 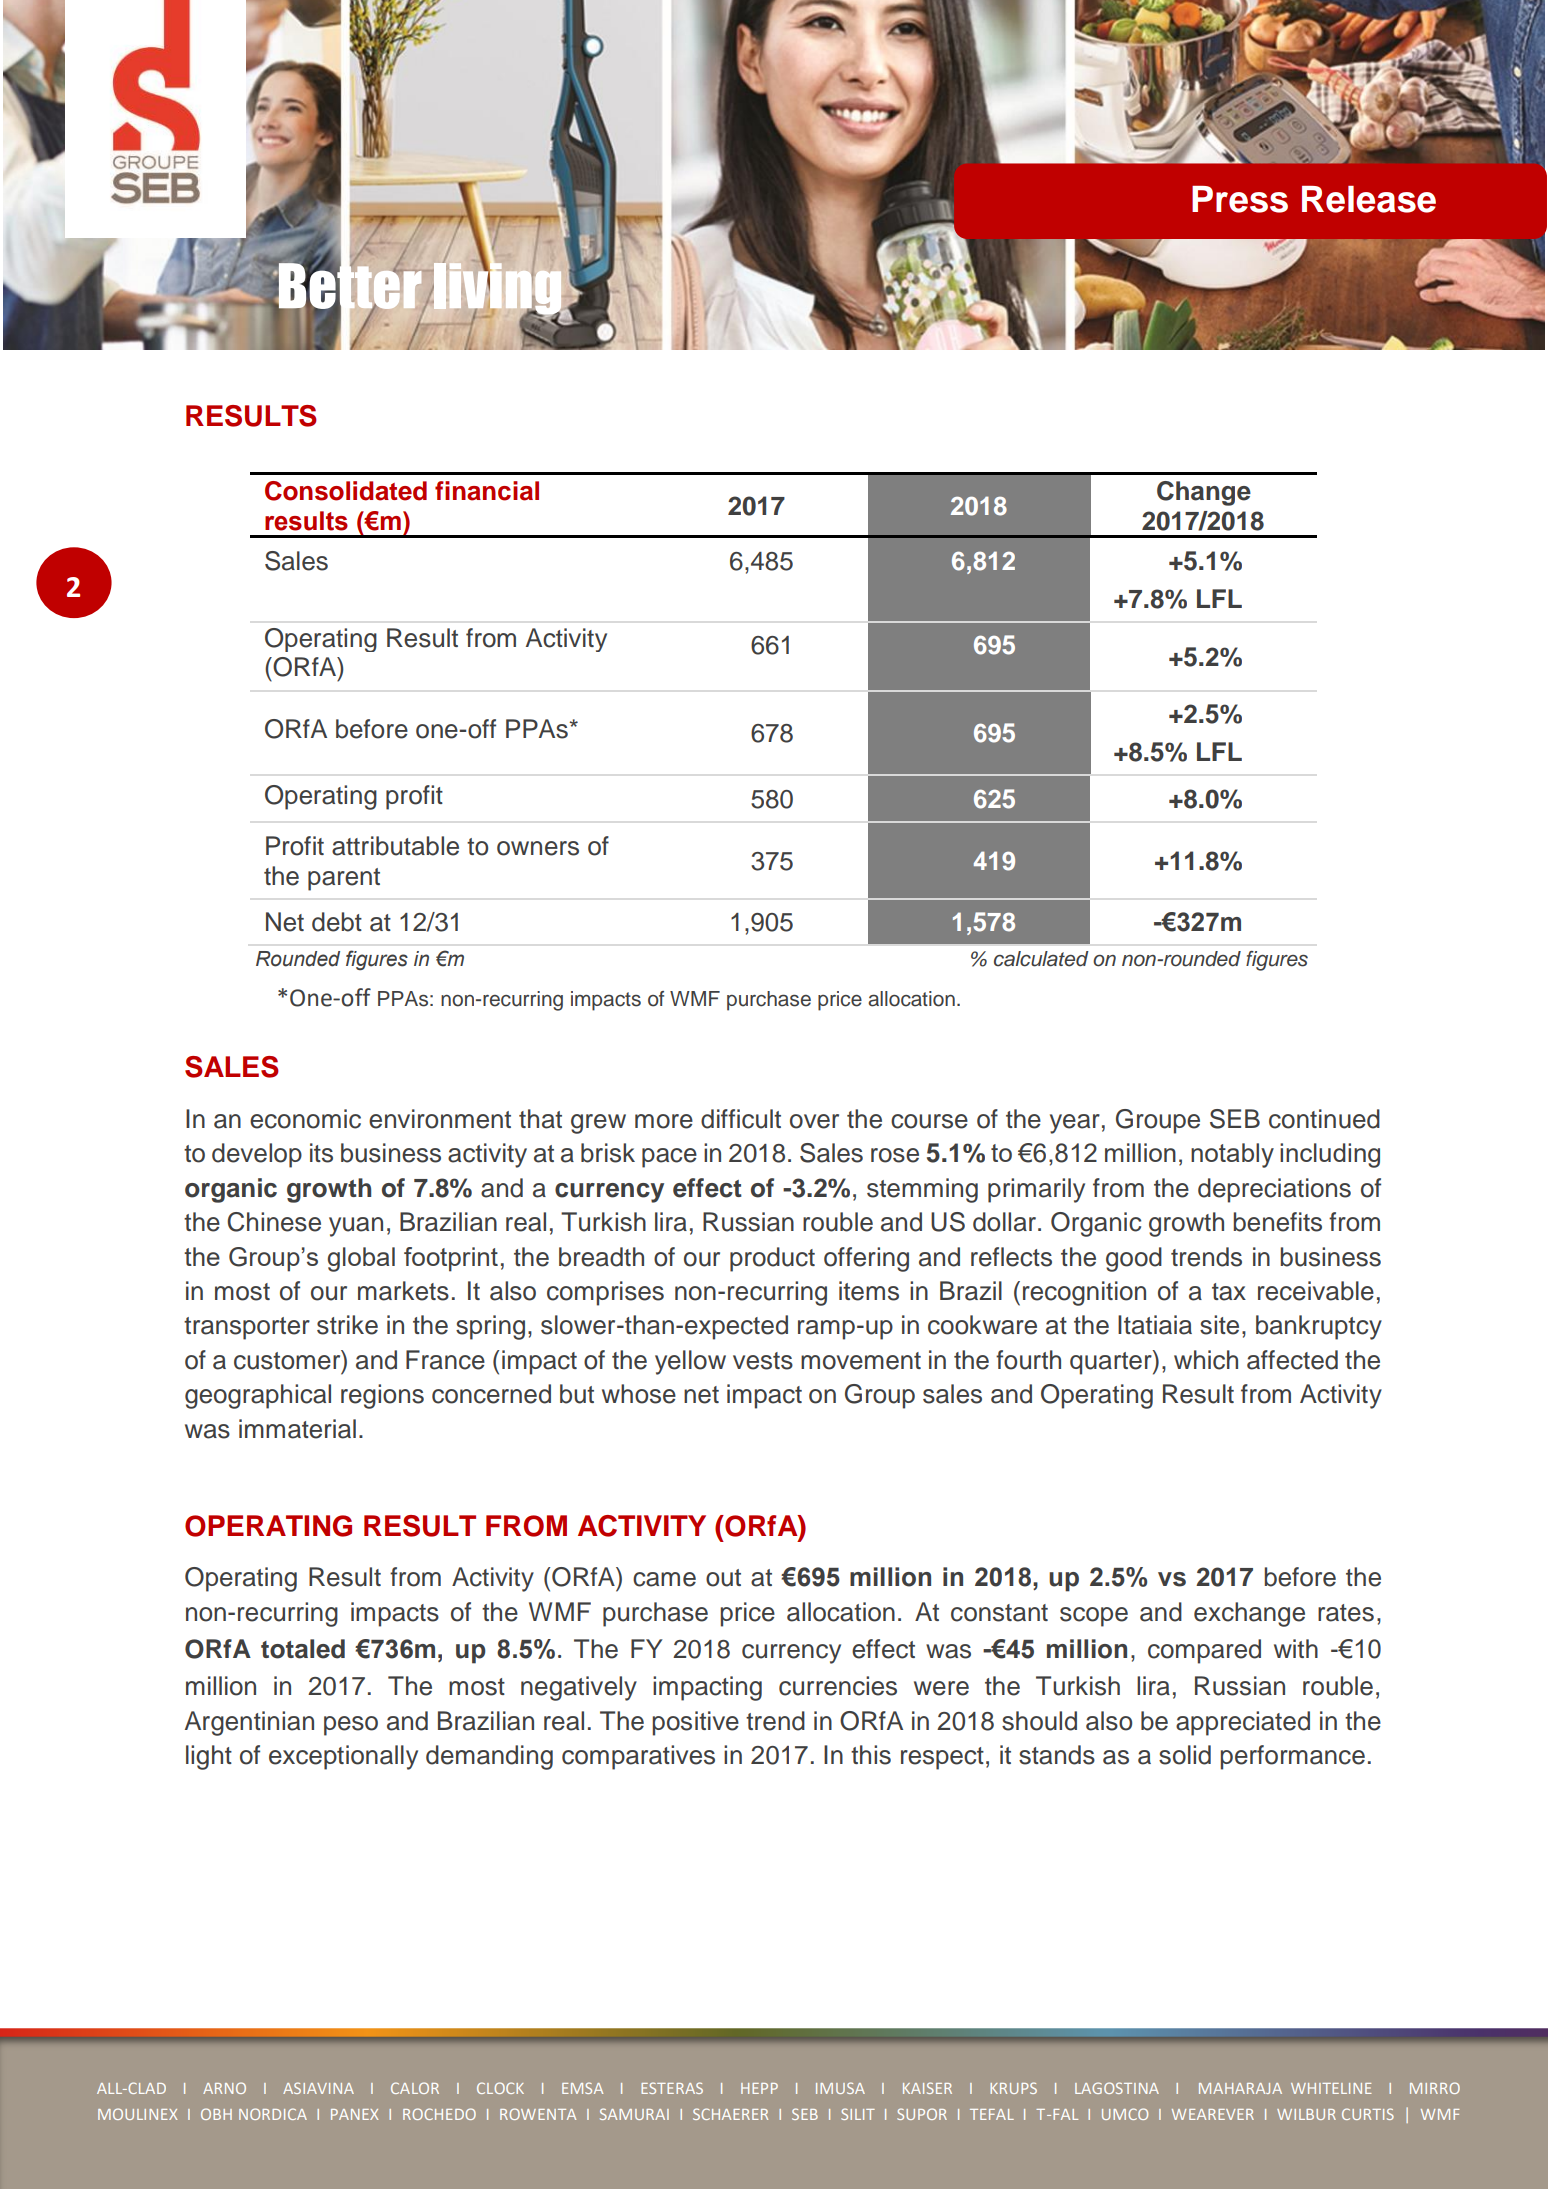 What do you see at coordinates (415, 2088) in the document?
I see `CALOR` at bounding box center [415, 2088].
